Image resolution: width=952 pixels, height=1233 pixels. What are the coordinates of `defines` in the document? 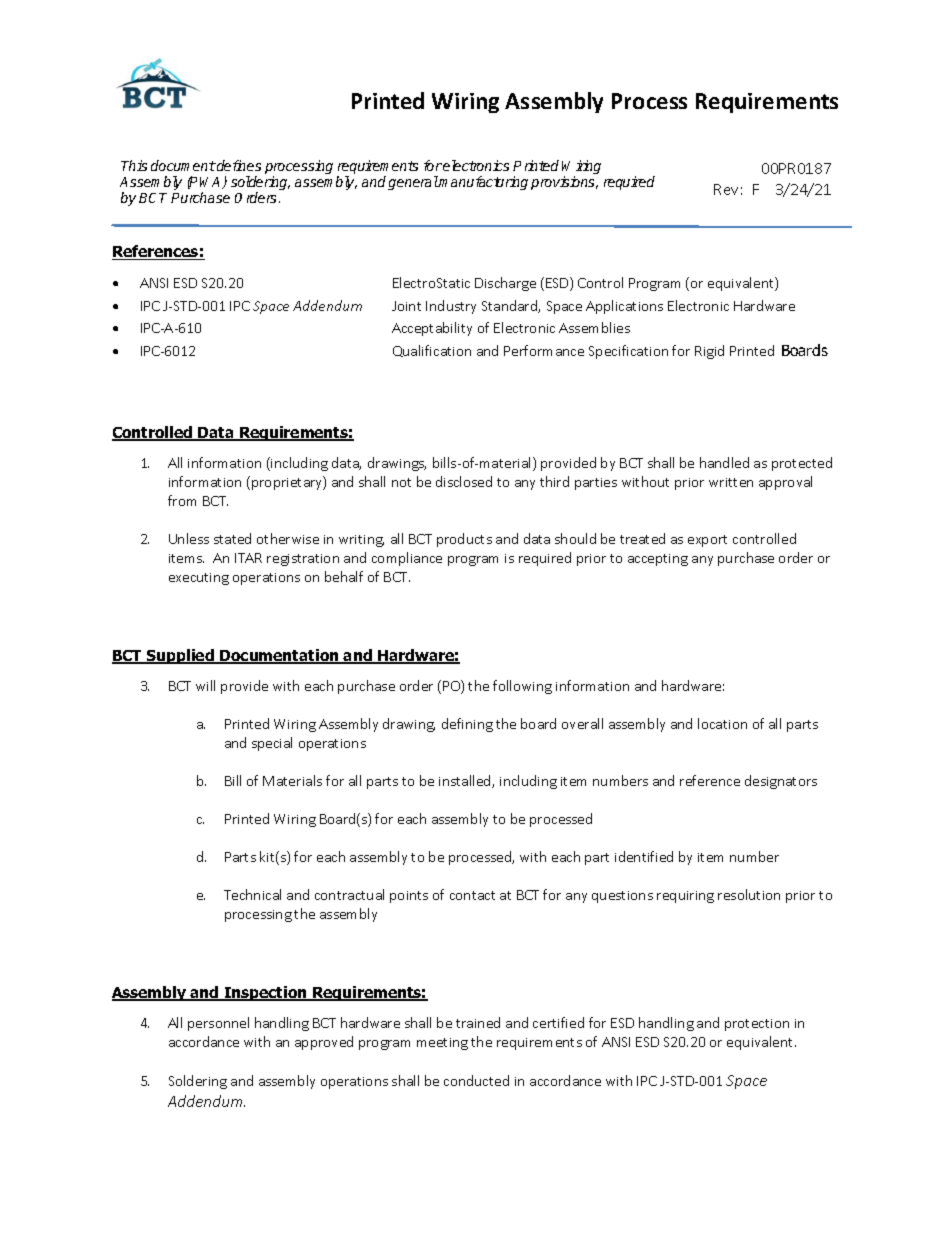 It's located at (238, 165).
